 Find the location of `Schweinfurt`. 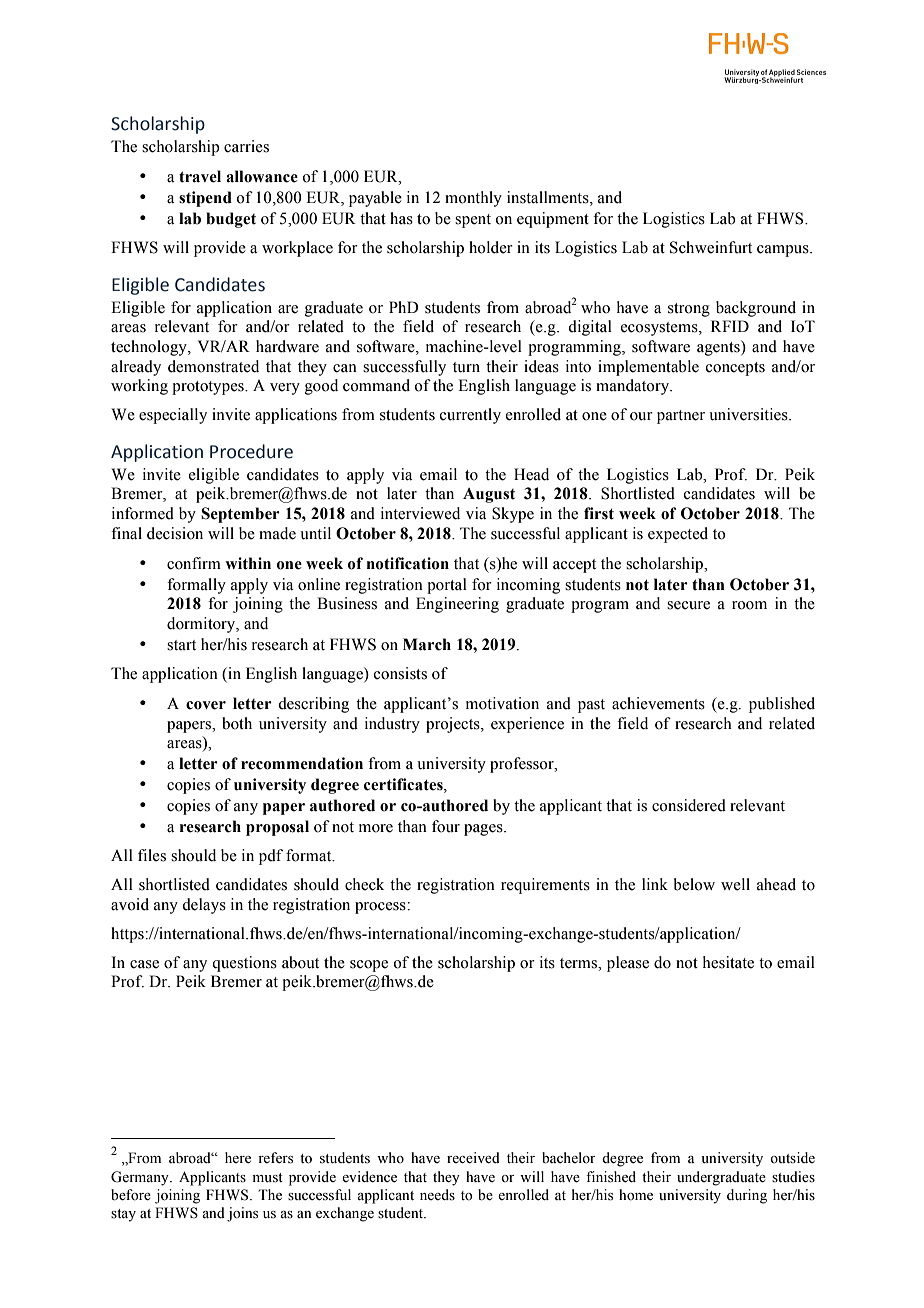

Schweinfurt is located at coordinates (711, 247).
